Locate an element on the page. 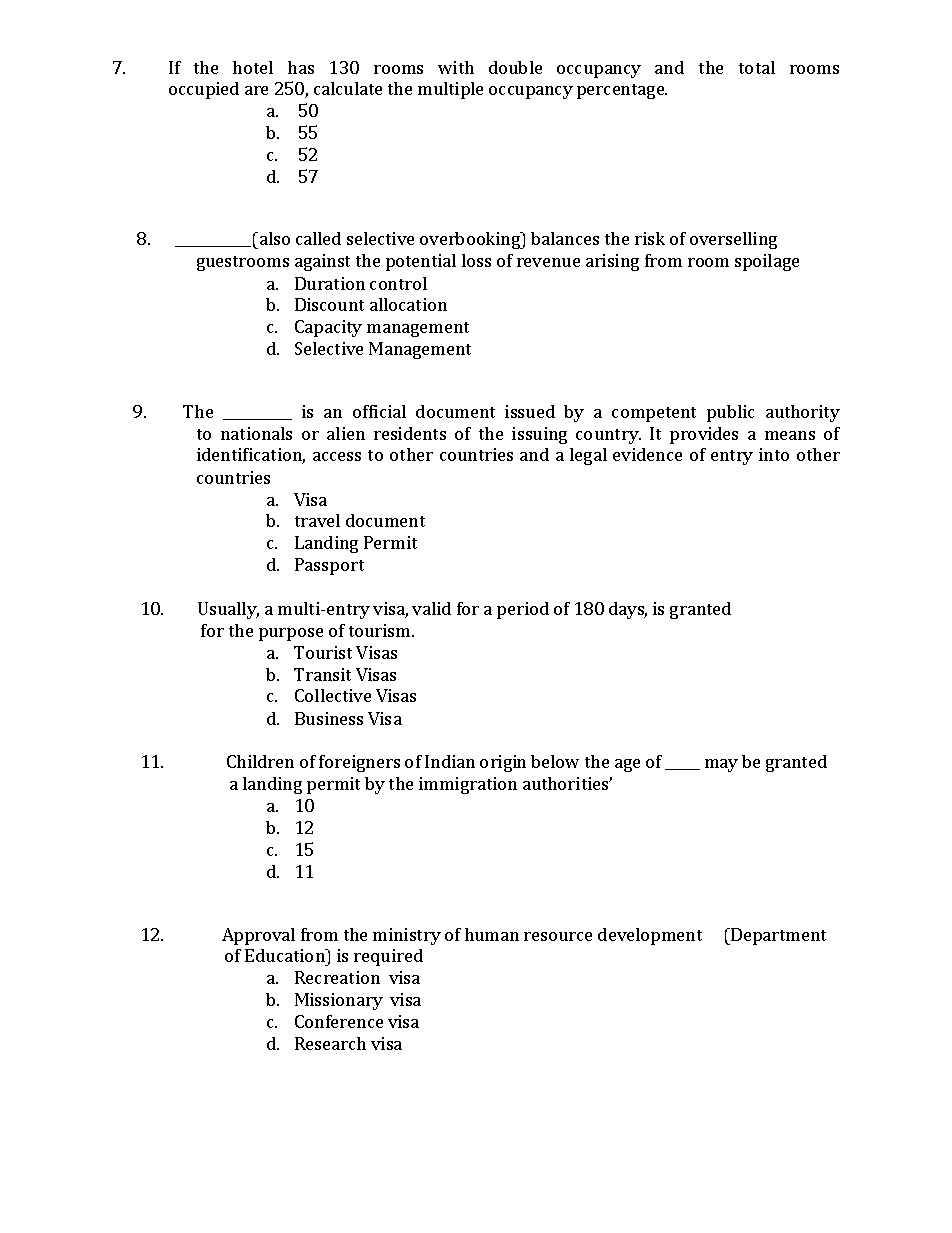 Image resolution: width=952 pixels, height=1233 pixels. are is located at coordinates (256, 90).
